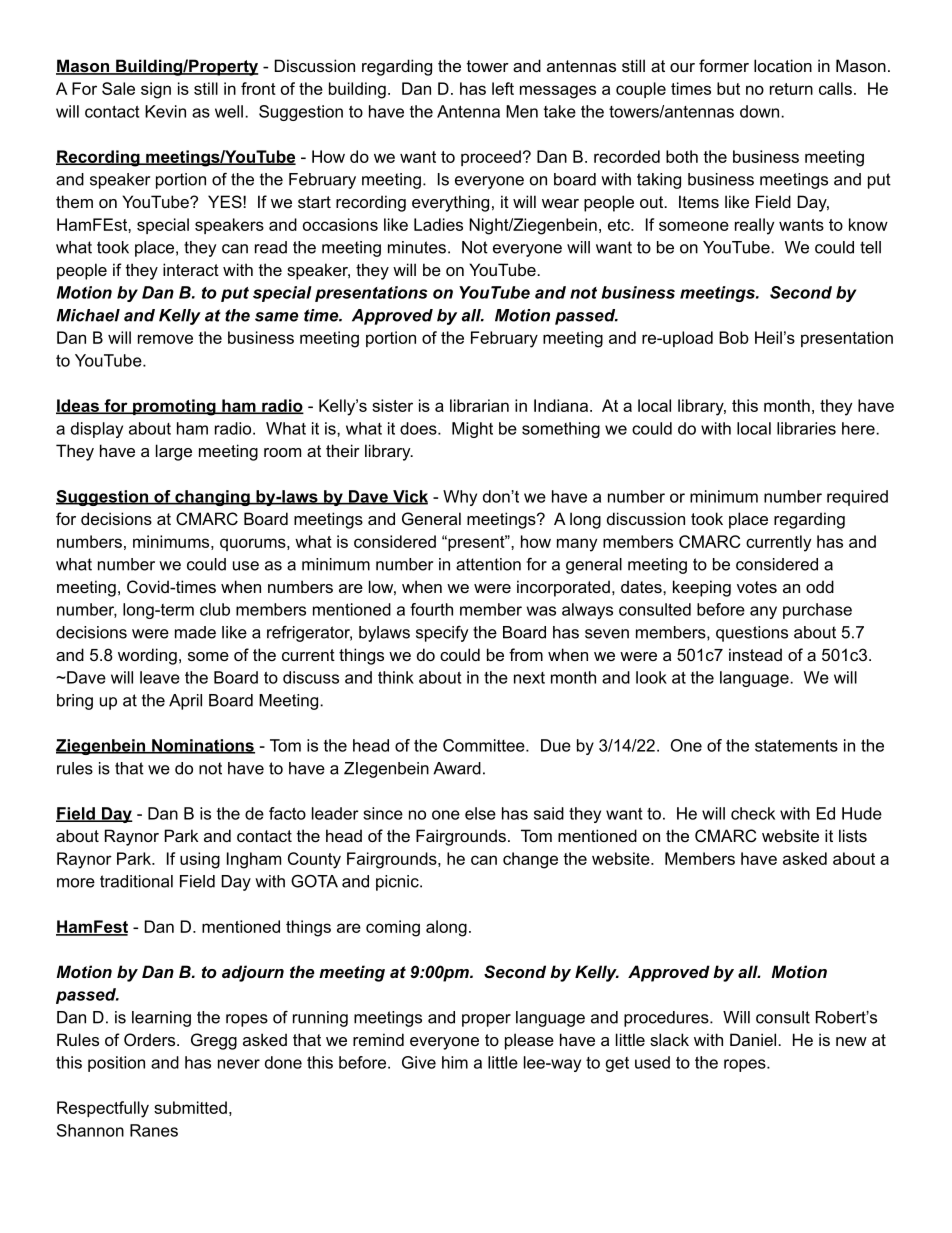  What do you see at coordinates (480, 813) in the document?
I see `else` at bounding box center [480, 813].
